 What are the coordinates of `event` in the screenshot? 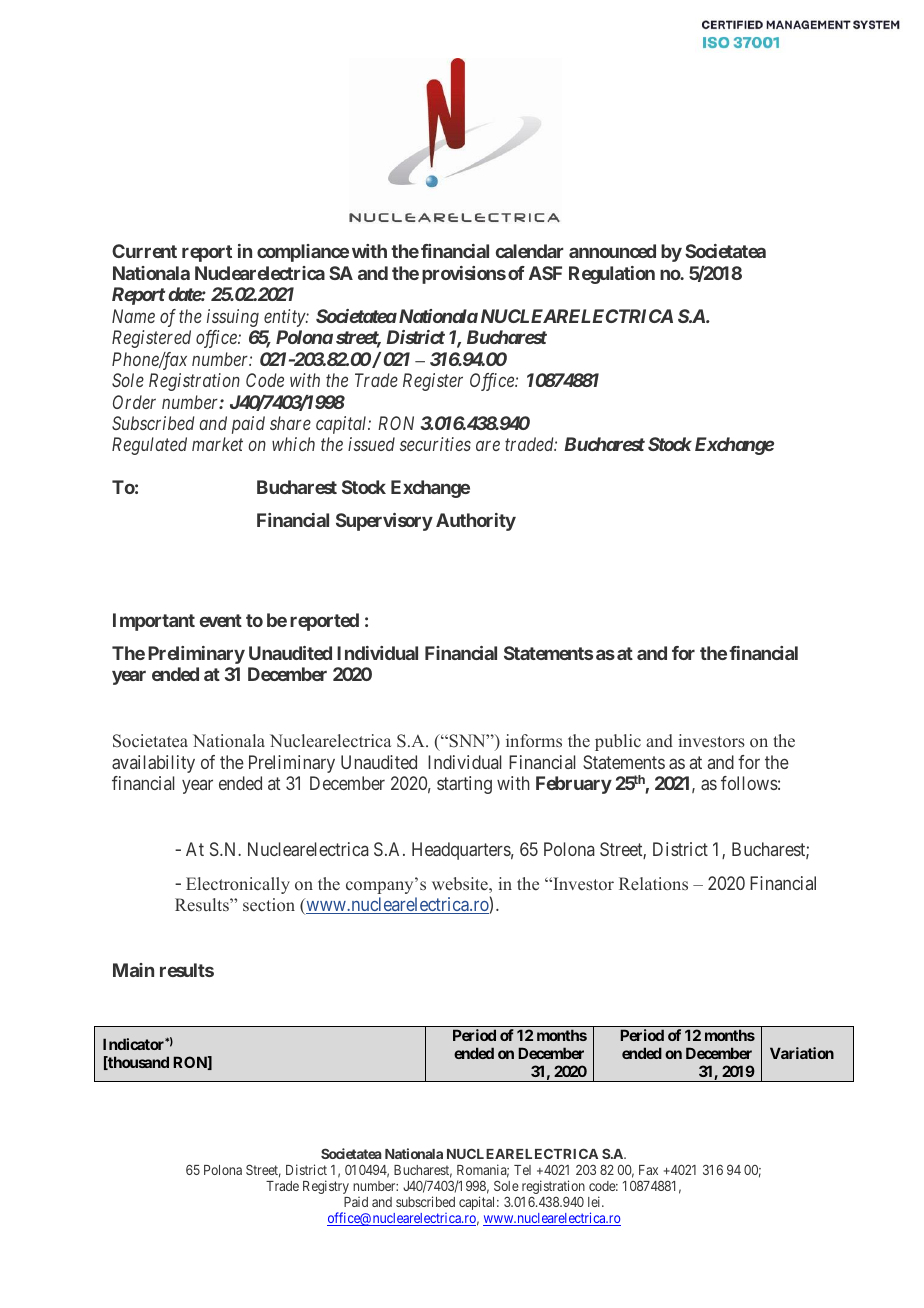 It's located at (221, 620).
